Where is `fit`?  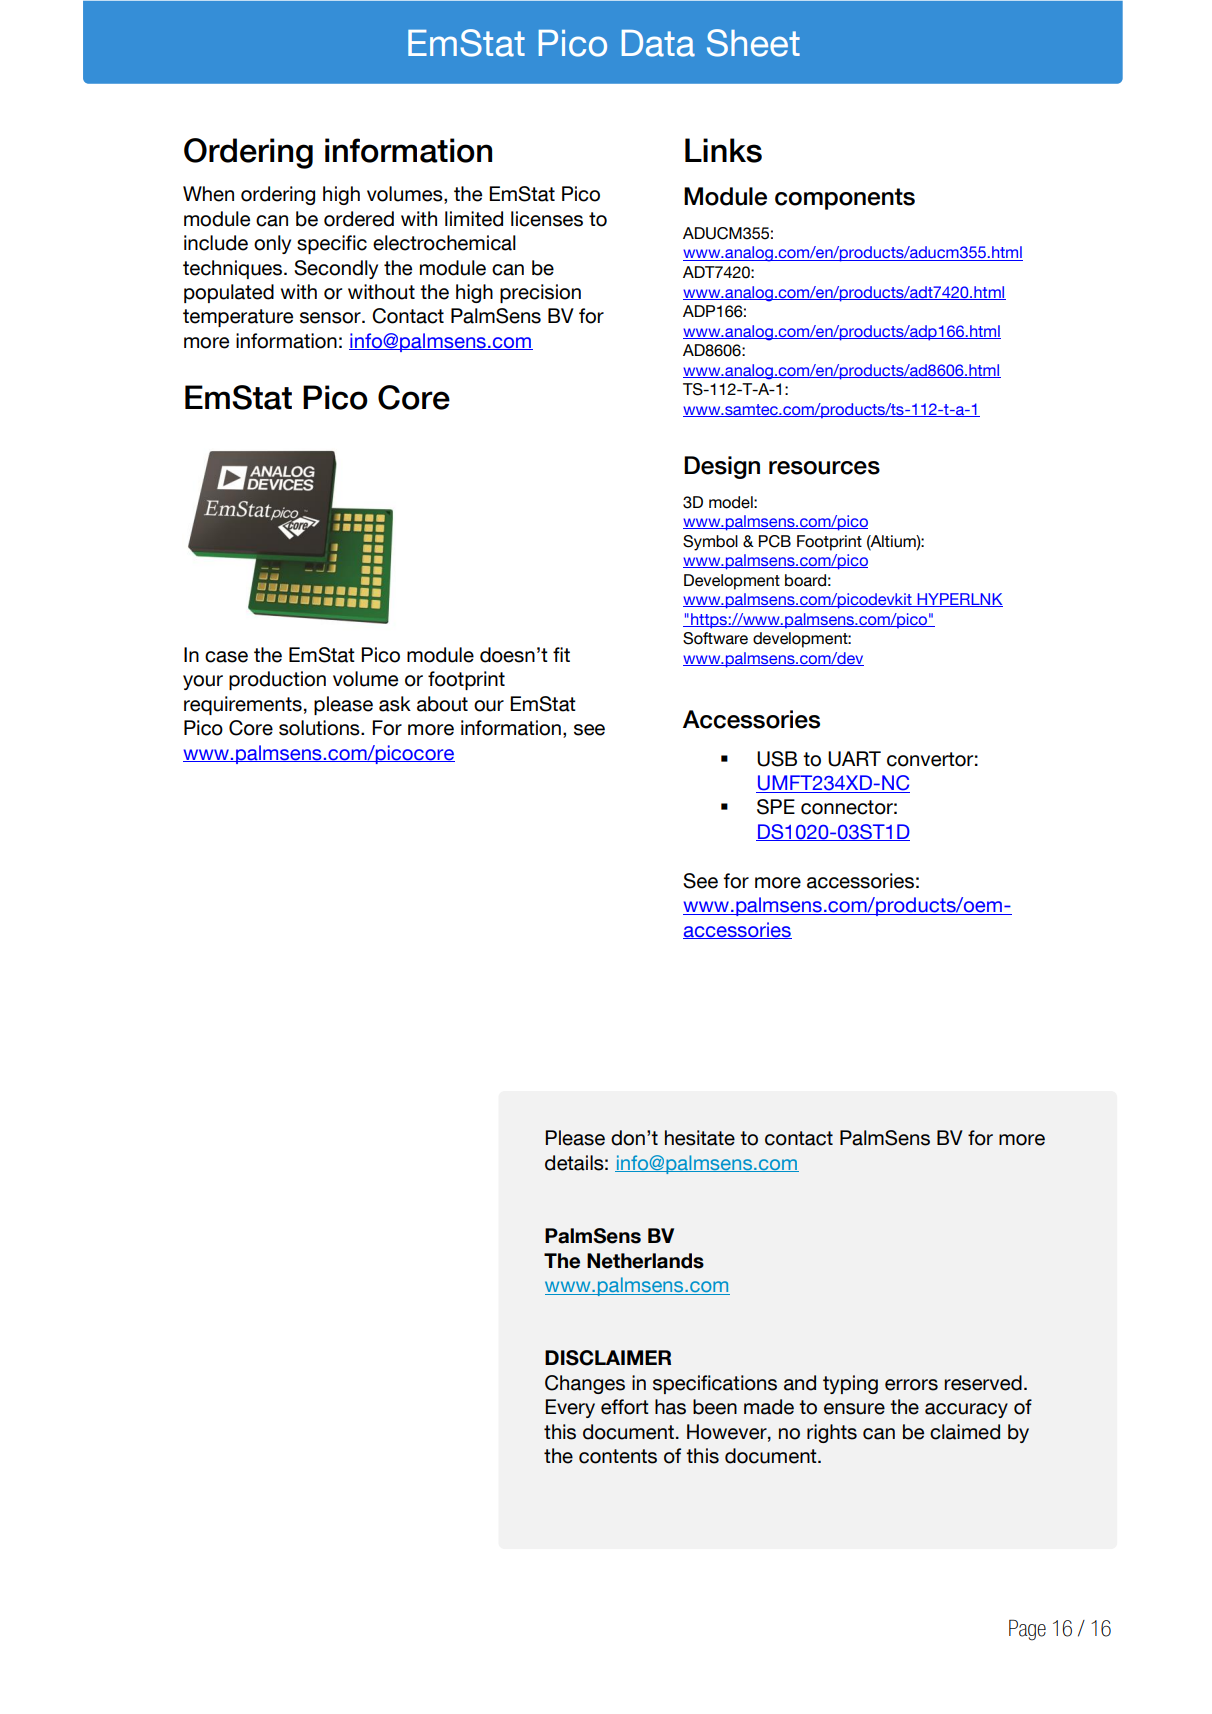 fit is located at coordinates (561, 654).
